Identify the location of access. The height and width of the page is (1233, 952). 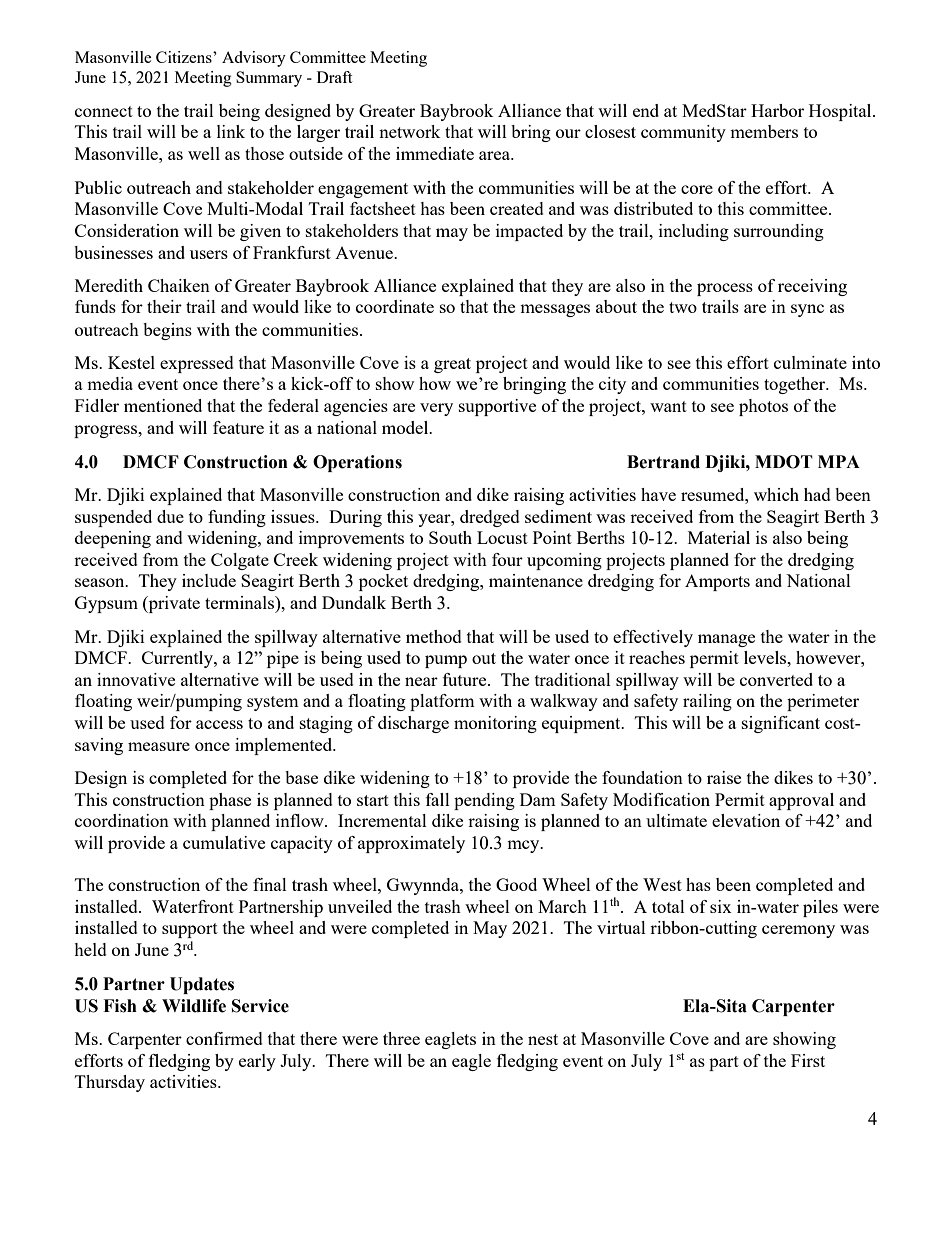
(219, 724).
